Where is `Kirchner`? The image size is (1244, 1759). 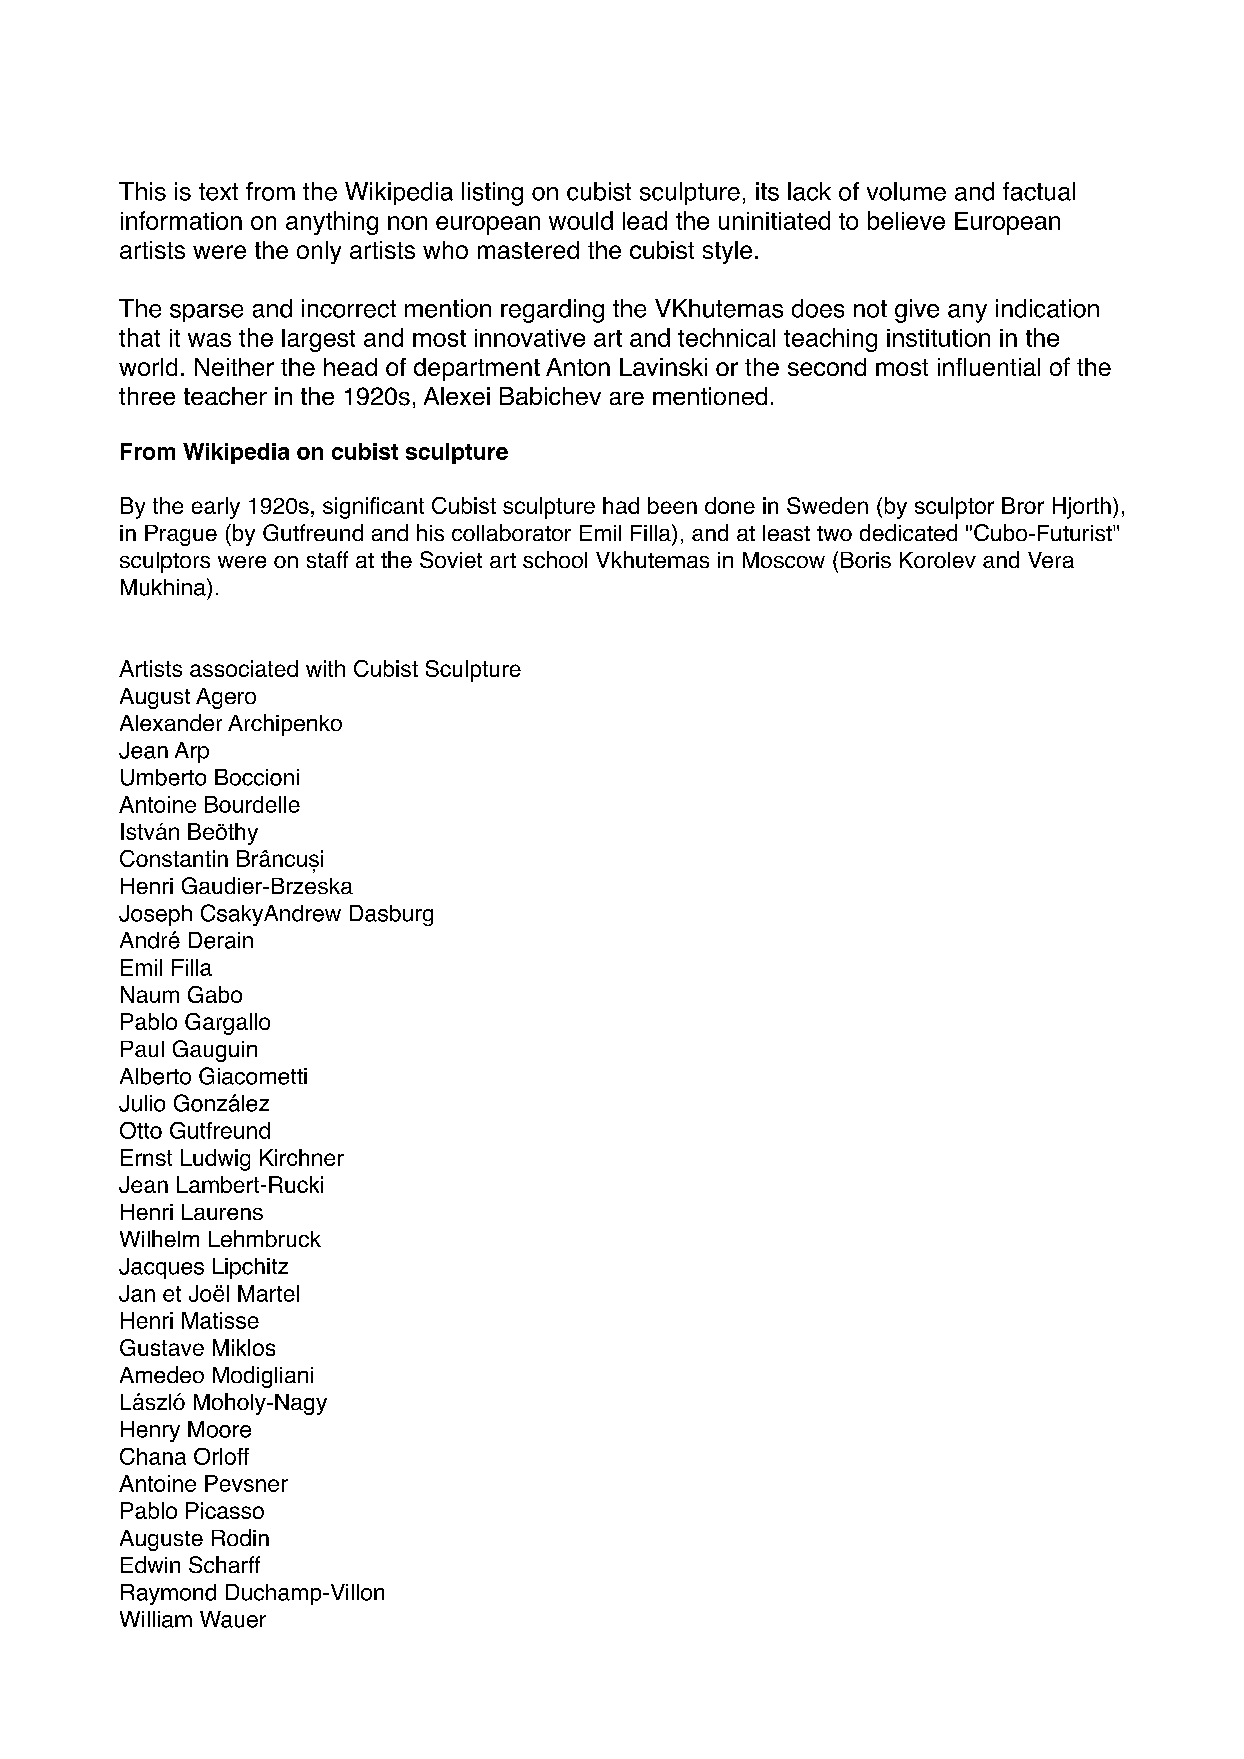
Kirchner is located at coordinates (302, 1157).
